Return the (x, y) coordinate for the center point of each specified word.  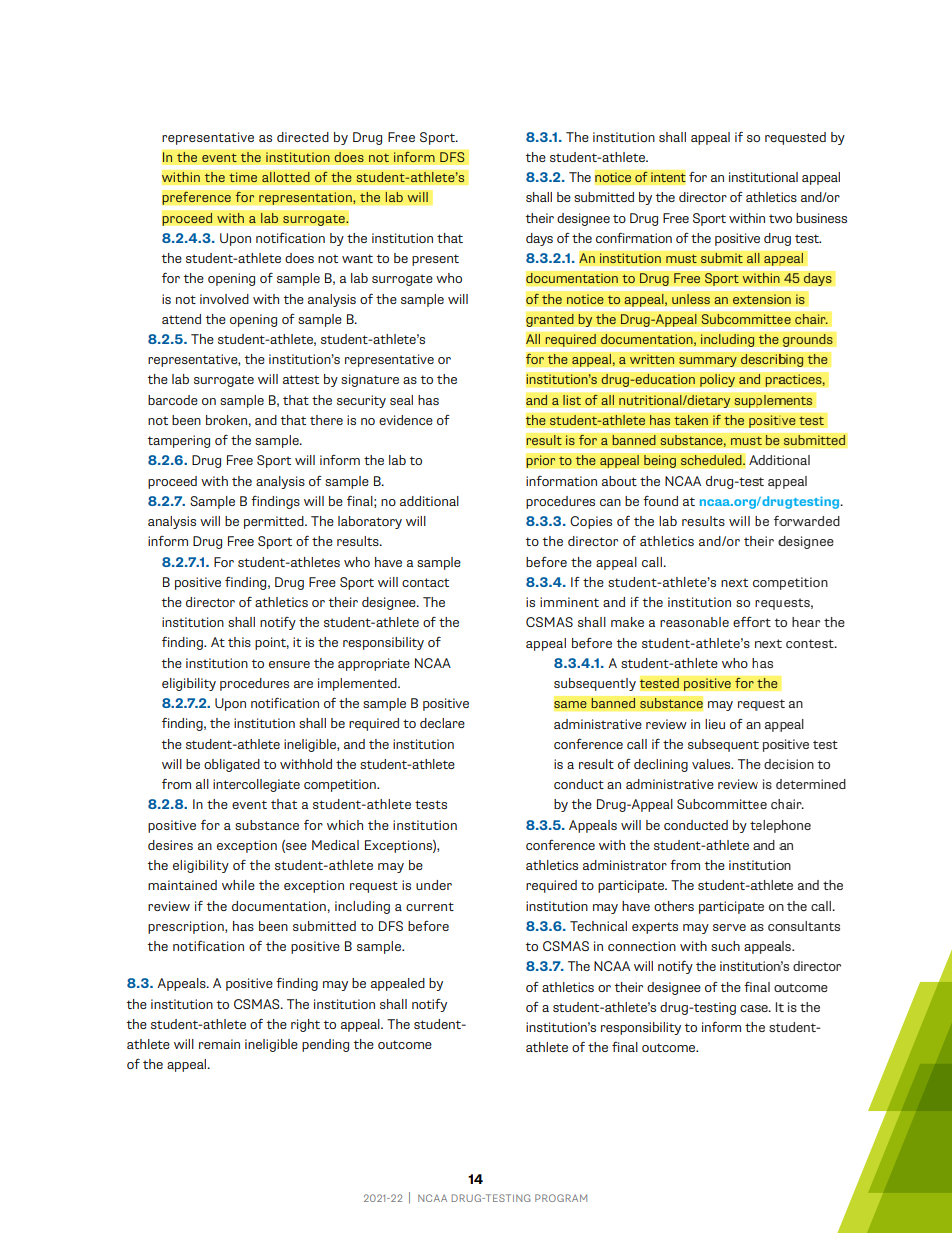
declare (442, 723)
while (238, 885)
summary (708, 362)
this (239, 642)
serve (729, 927)
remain (219, 1044)
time (243, 177)
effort (752, 621)
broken (226, 420)
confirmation (634, 237)
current (430, 906)
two (780, 218)
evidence (406, 420)
